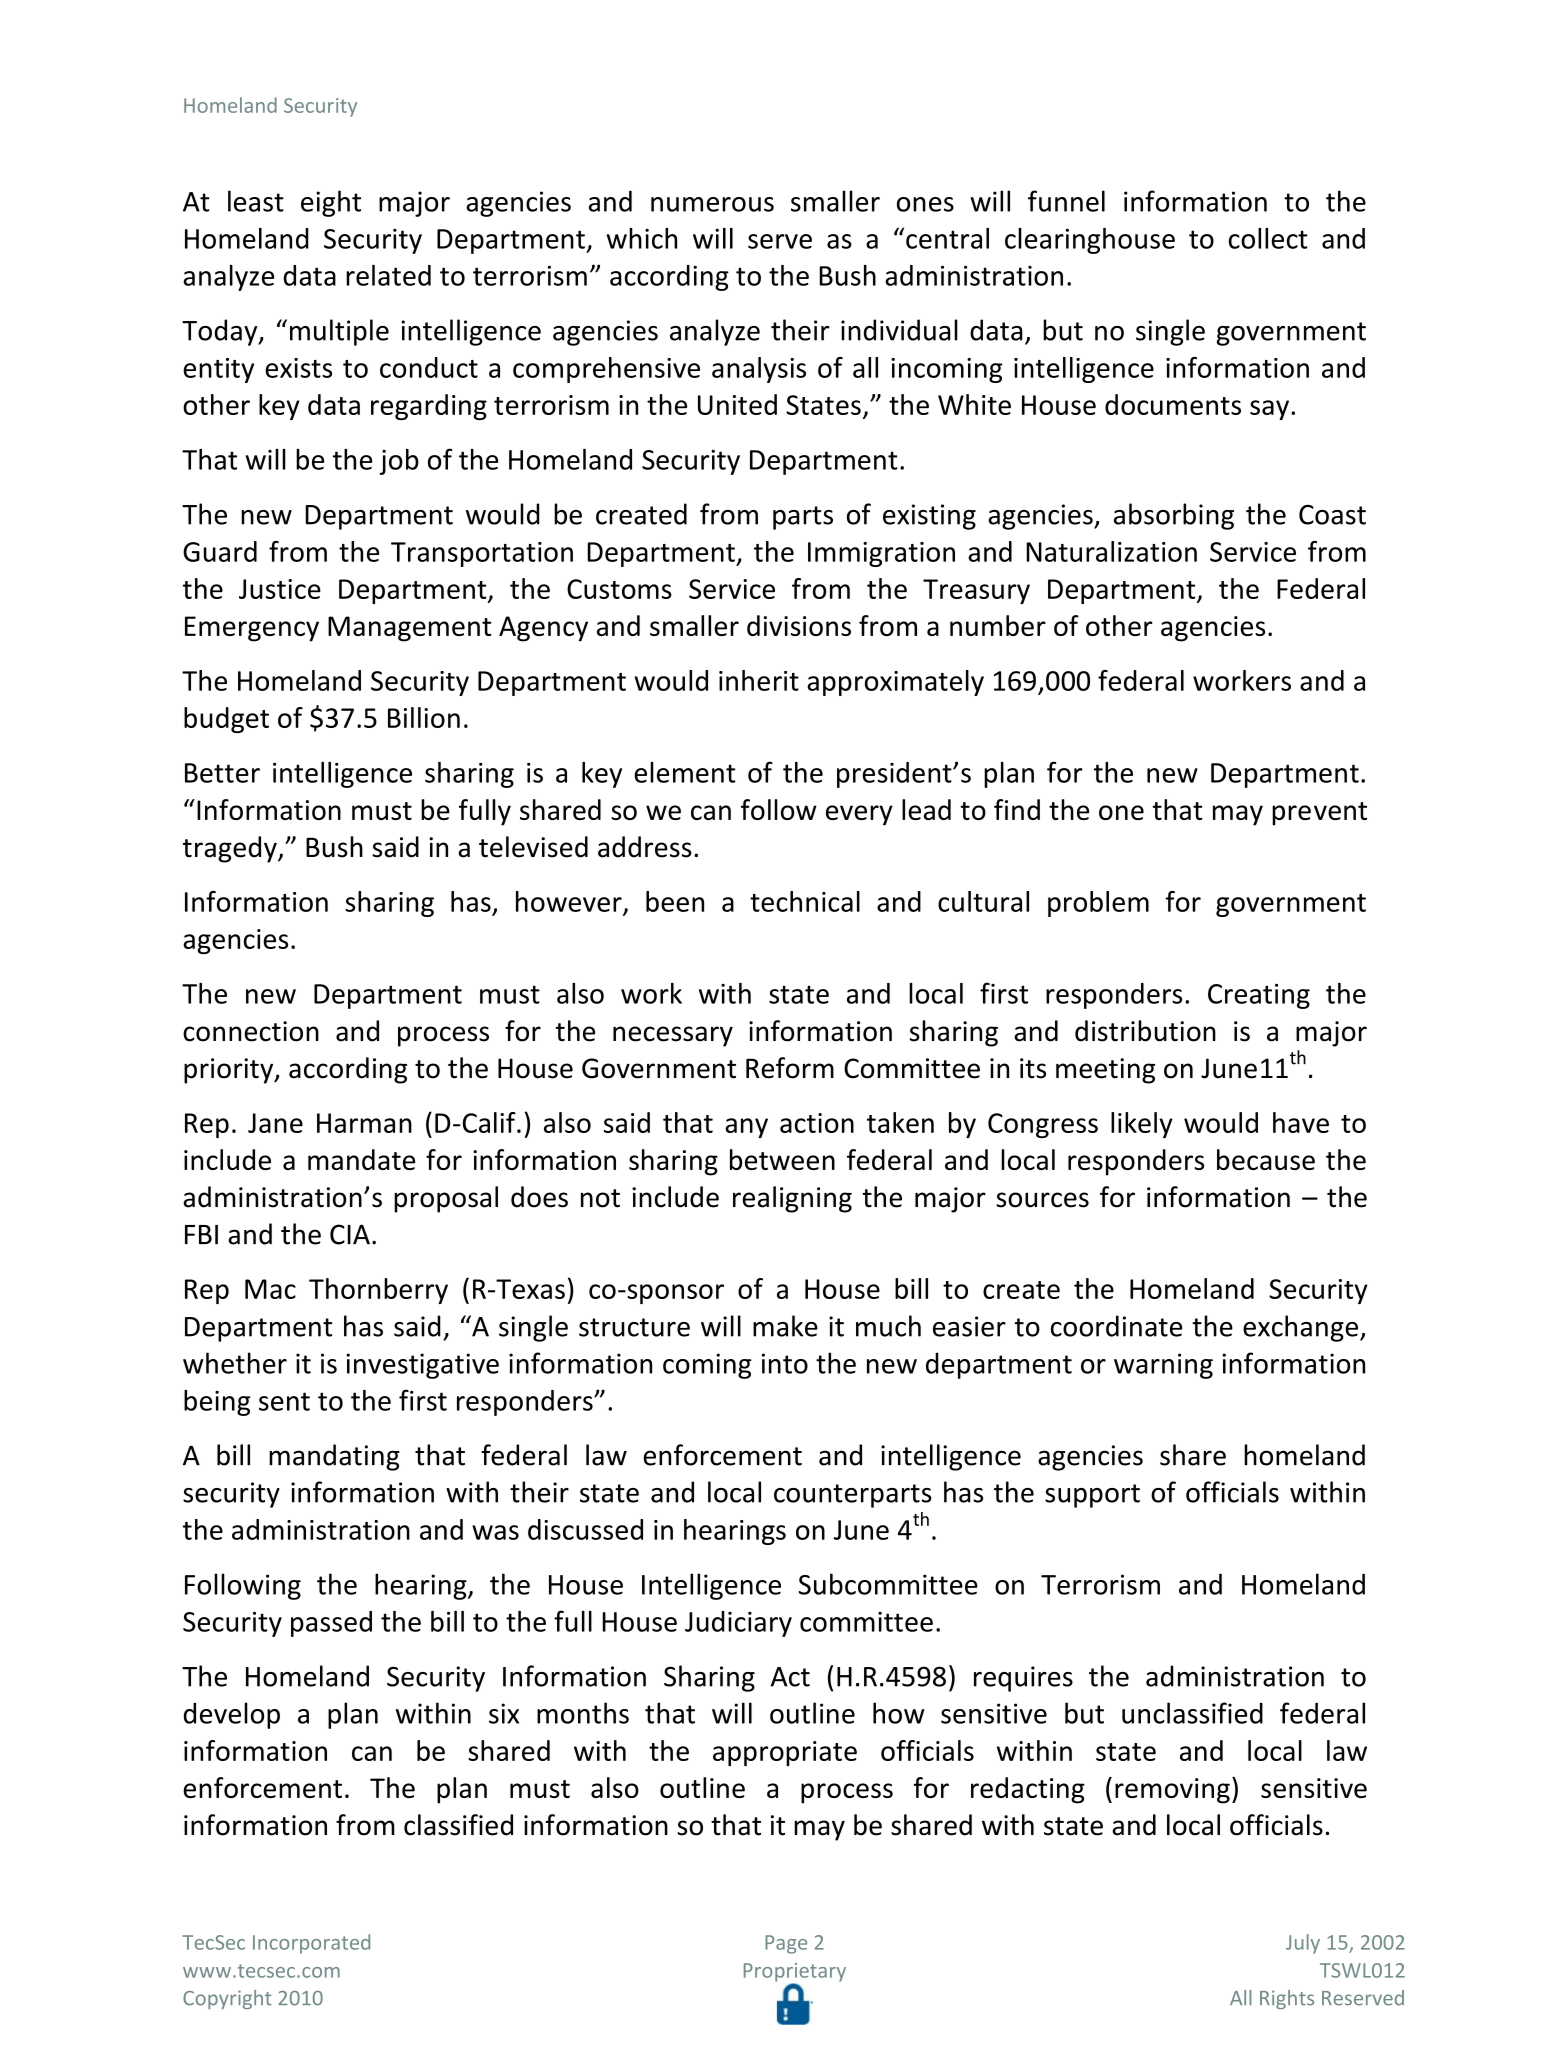 The width and height of the screenshot is (1550, 2070). What do you see at coordinates (1268, 238) in the screenshot?
I see `collect` at bounding box center [1268, 238].
